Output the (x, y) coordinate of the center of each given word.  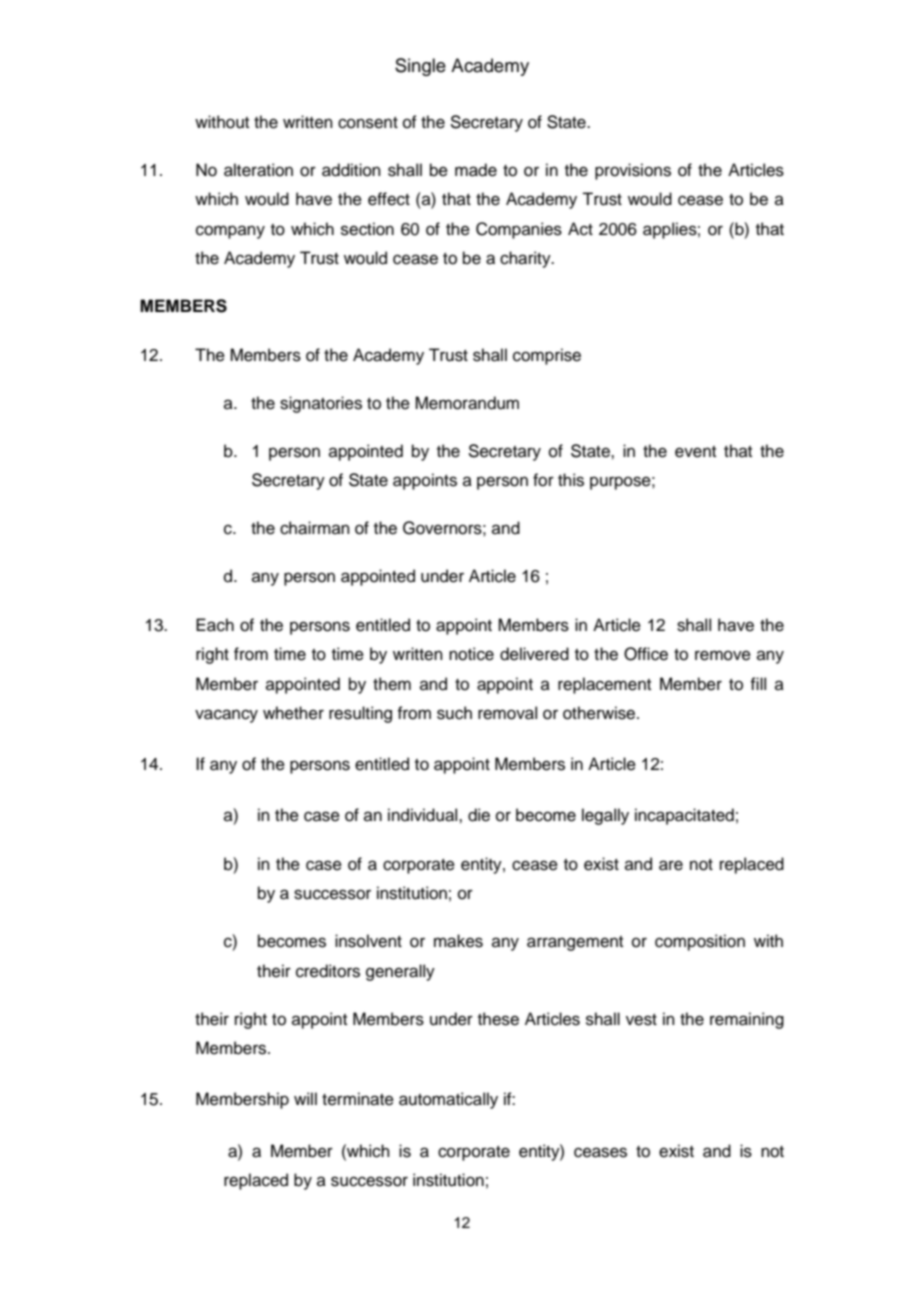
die (479, 815)
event (695, 452)
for (543, 480)
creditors (328, 971)
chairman (315, 528)
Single (420, 67)
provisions (633, 171)
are (671, 865)
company (230, 232)
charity (526, 259)
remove (723, 655)
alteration (258, 170)
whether (293, 713)
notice (471, 654)
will (305, 1098)
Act (580, 229)
